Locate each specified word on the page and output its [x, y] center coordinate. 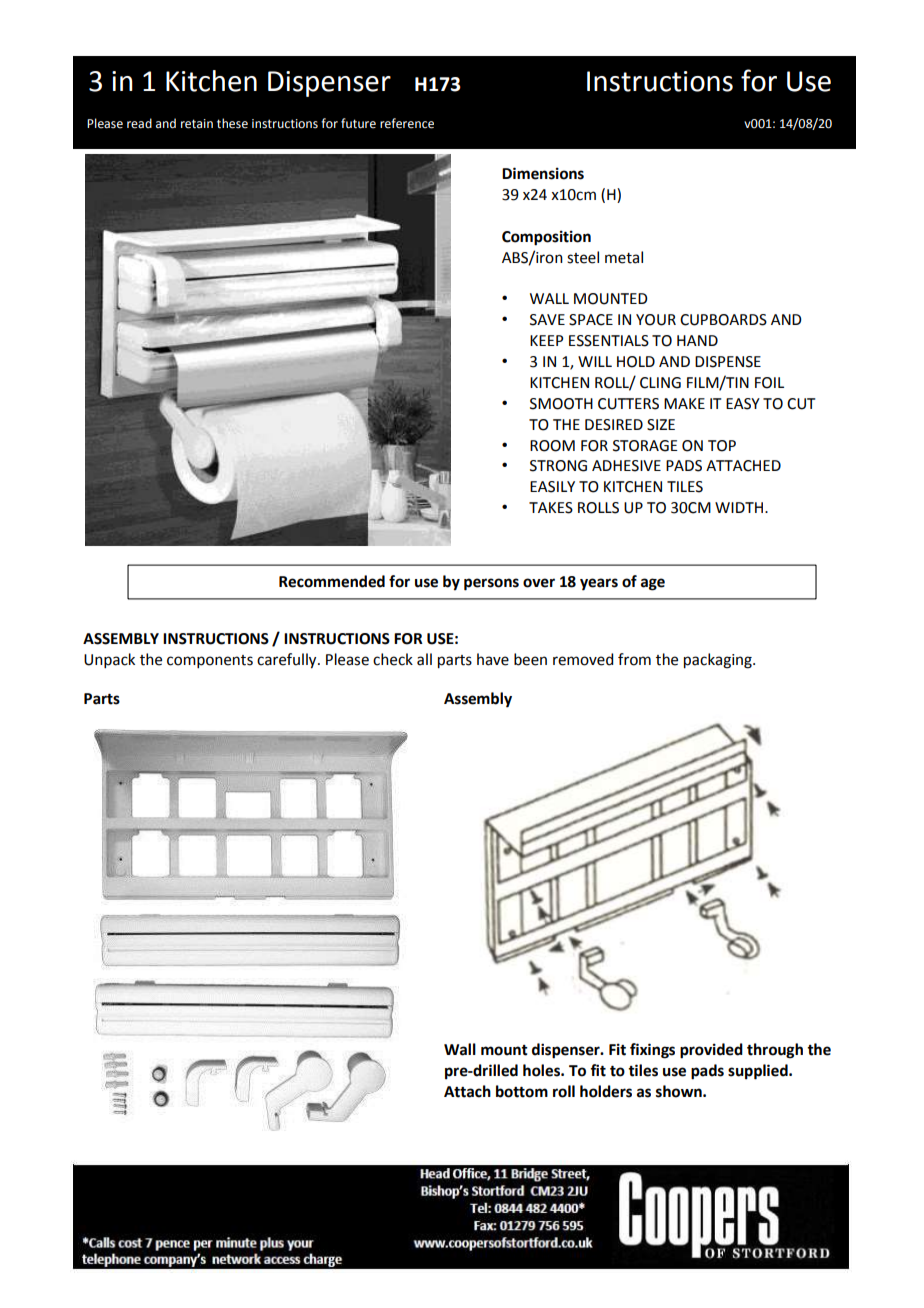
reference [407, 123]
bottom [522, 1091]
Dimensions [543, 173]
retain [197, 124]
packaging [719, 661]
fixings [652, 1051]
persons [491, 584]
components [210, 661]
